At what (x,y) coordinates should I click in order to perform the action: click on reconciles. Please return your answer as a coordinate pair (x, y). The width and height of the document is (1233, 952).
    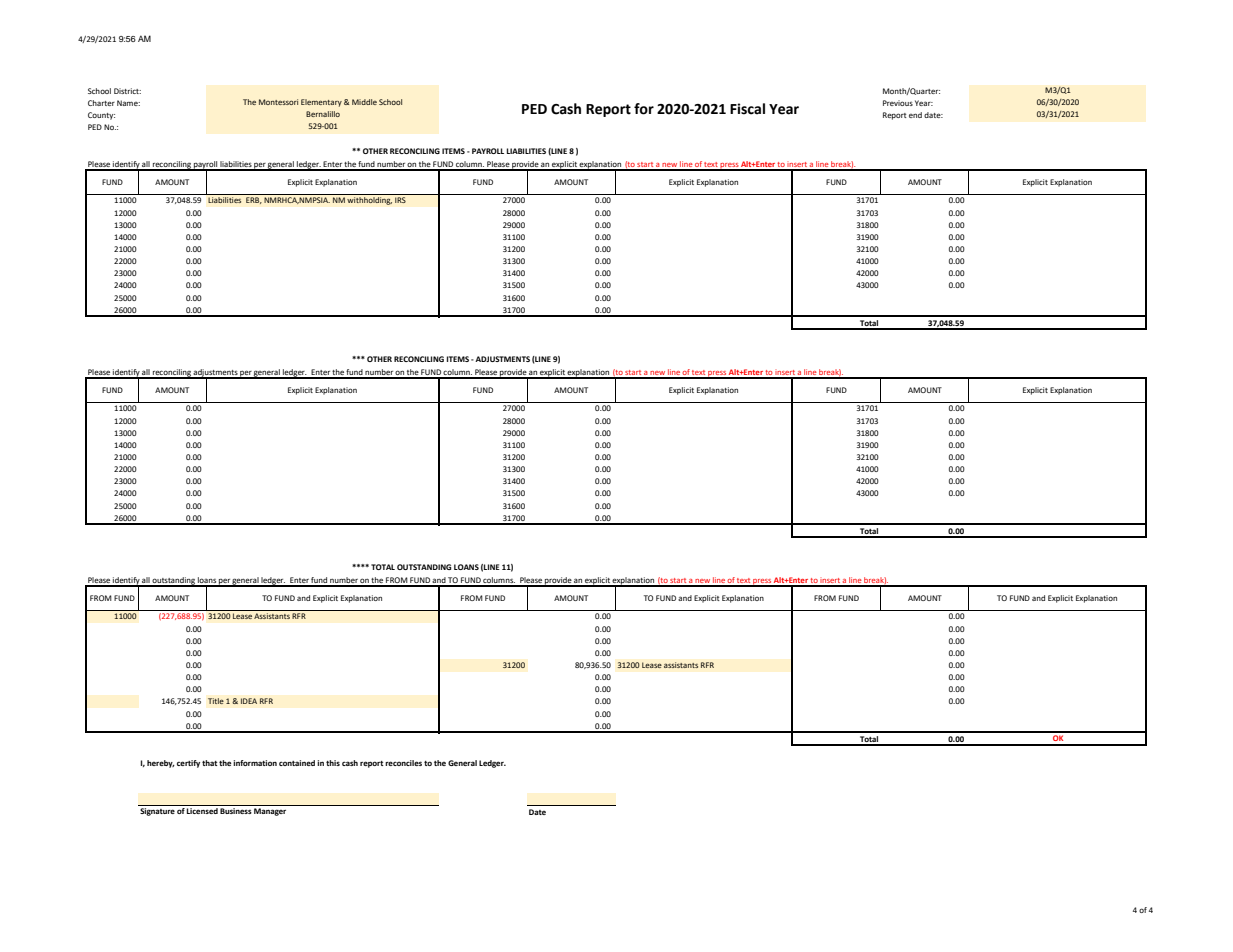
    Looking at the image, I should click on (403, 763).
